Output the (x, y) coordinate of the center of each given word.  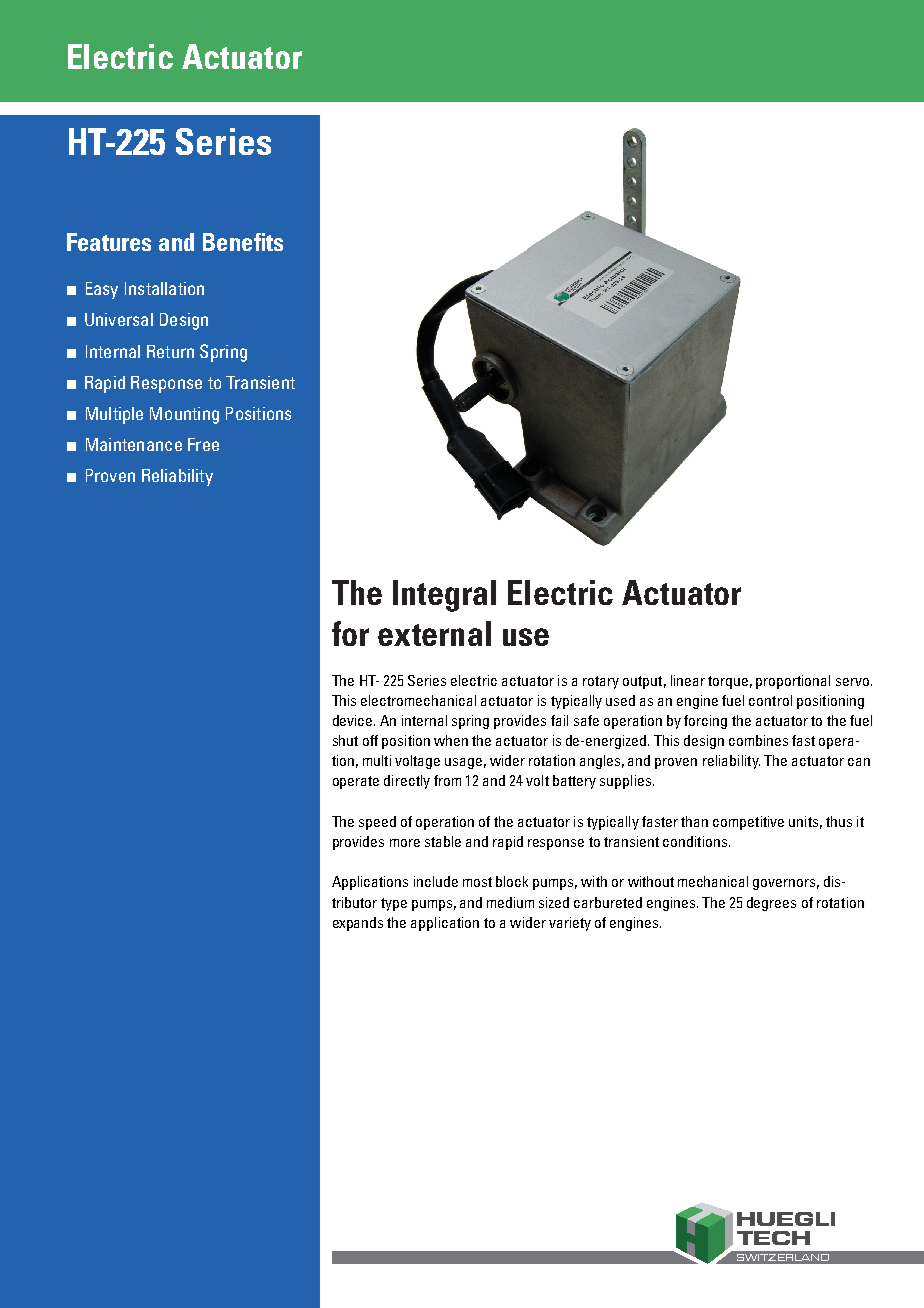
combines (758, 740)
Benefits (243, 242)
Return (170, 351)
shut (345, 740)
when (451, 740)
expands (358, 924)
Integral (444, 596)
